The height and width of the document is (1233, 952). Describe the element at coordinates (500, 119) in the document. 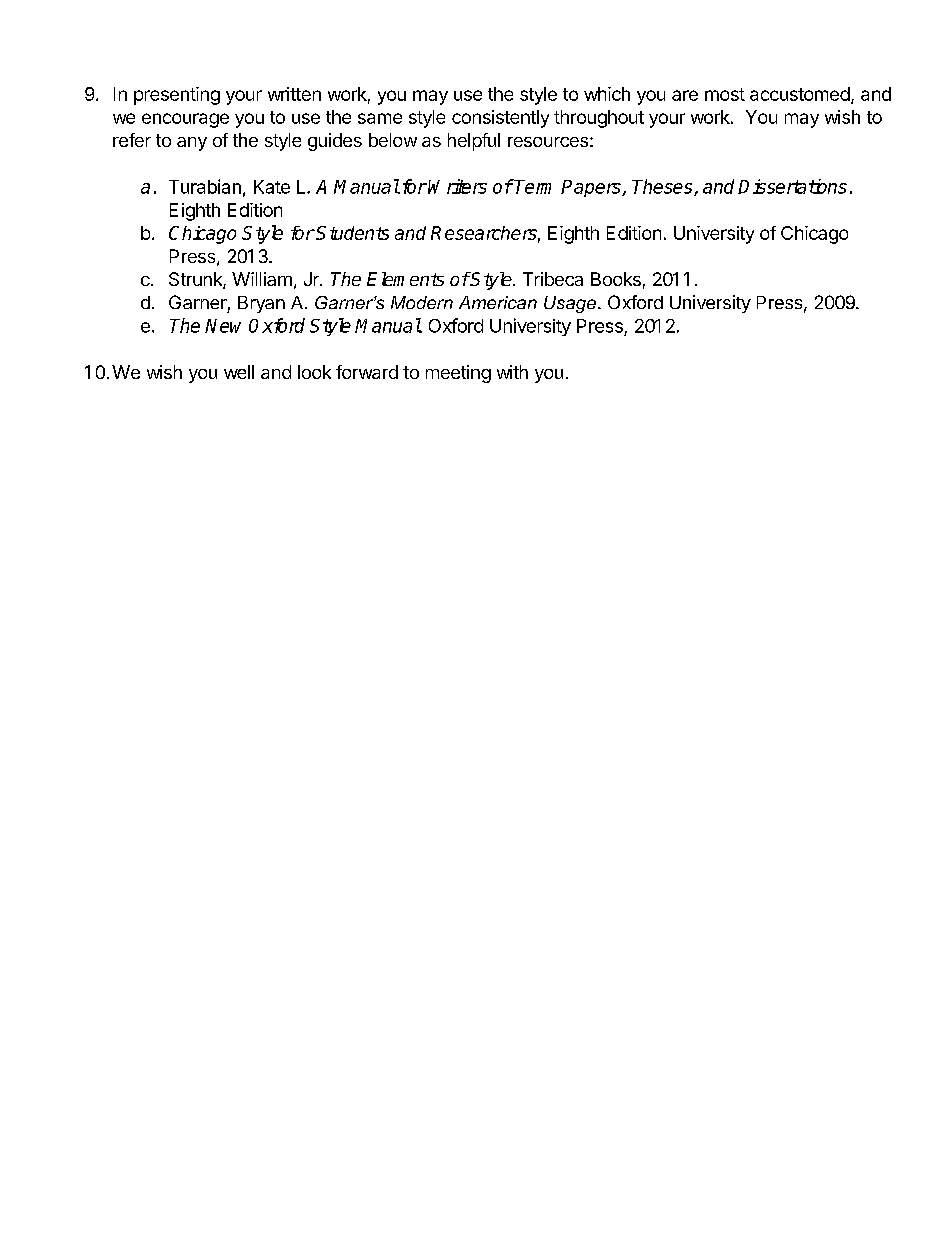

I see `consistently` at that location.
